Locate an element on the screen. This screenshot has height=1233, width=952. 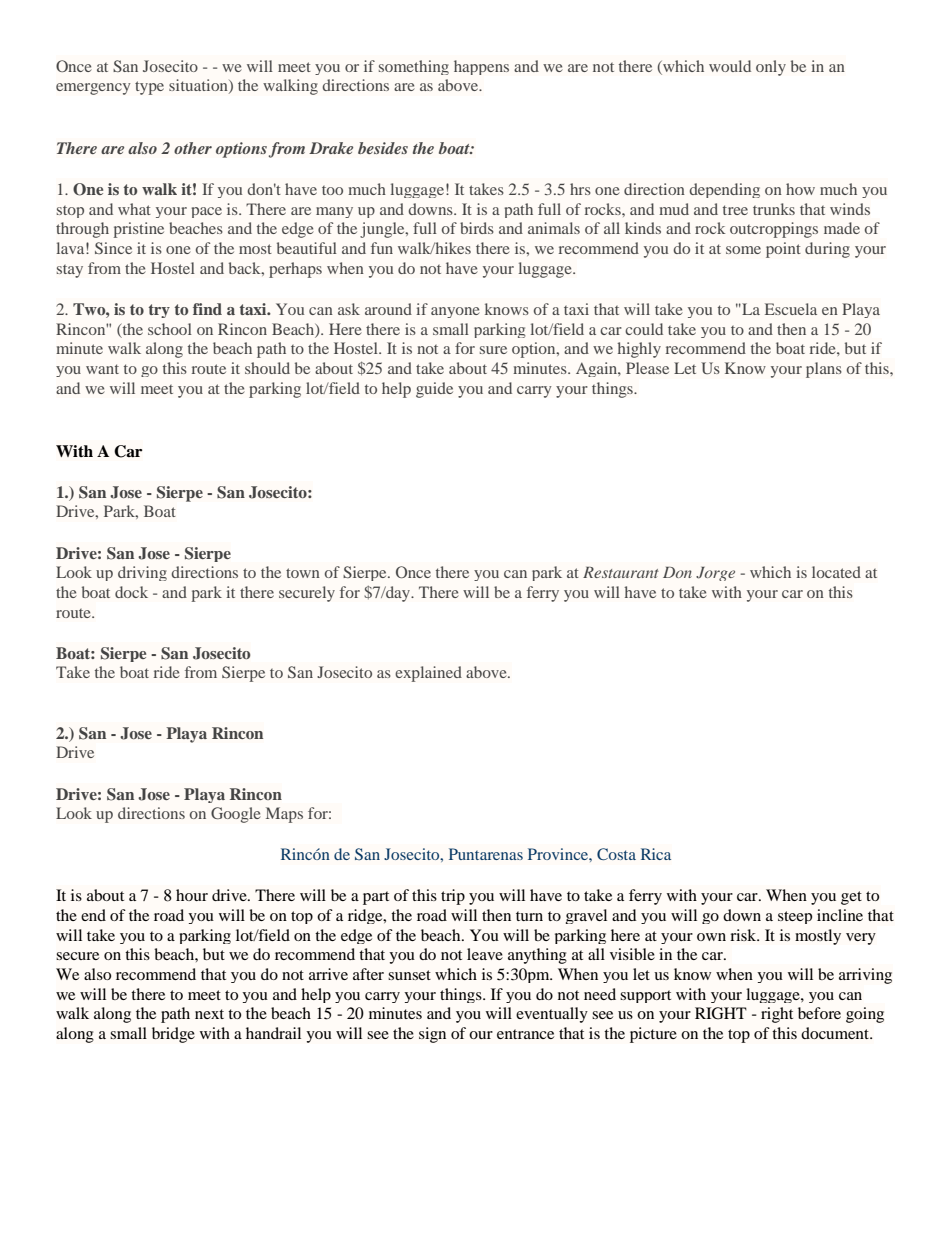
next is located at coordinates (209, 1014).
